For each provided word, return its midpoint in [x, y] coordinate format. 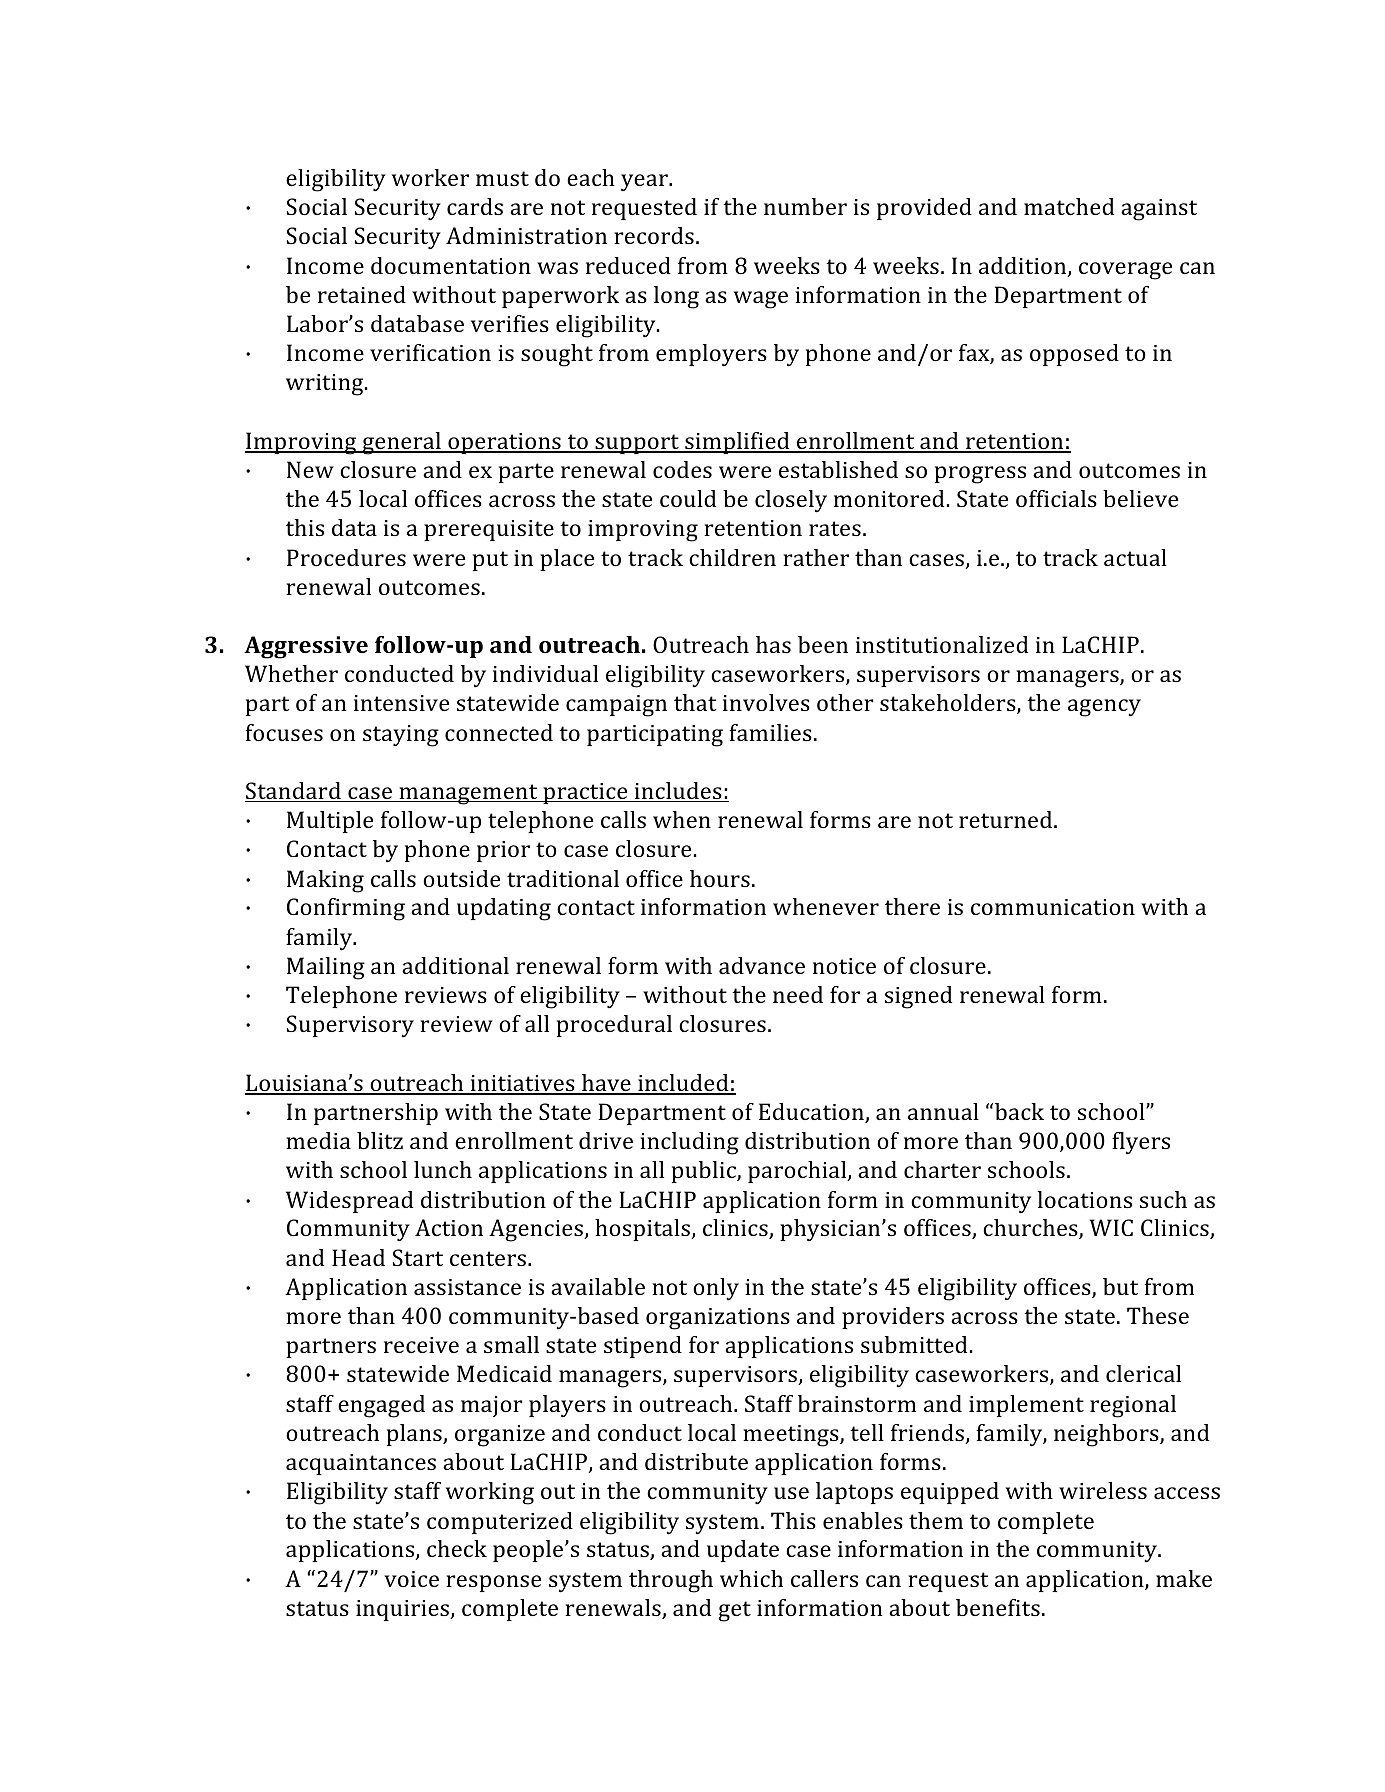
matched [1069, 206]
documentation [451, 265]
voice [411, 1579]
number [805, 206]
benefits [998, 1607]
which [751, 1578]
